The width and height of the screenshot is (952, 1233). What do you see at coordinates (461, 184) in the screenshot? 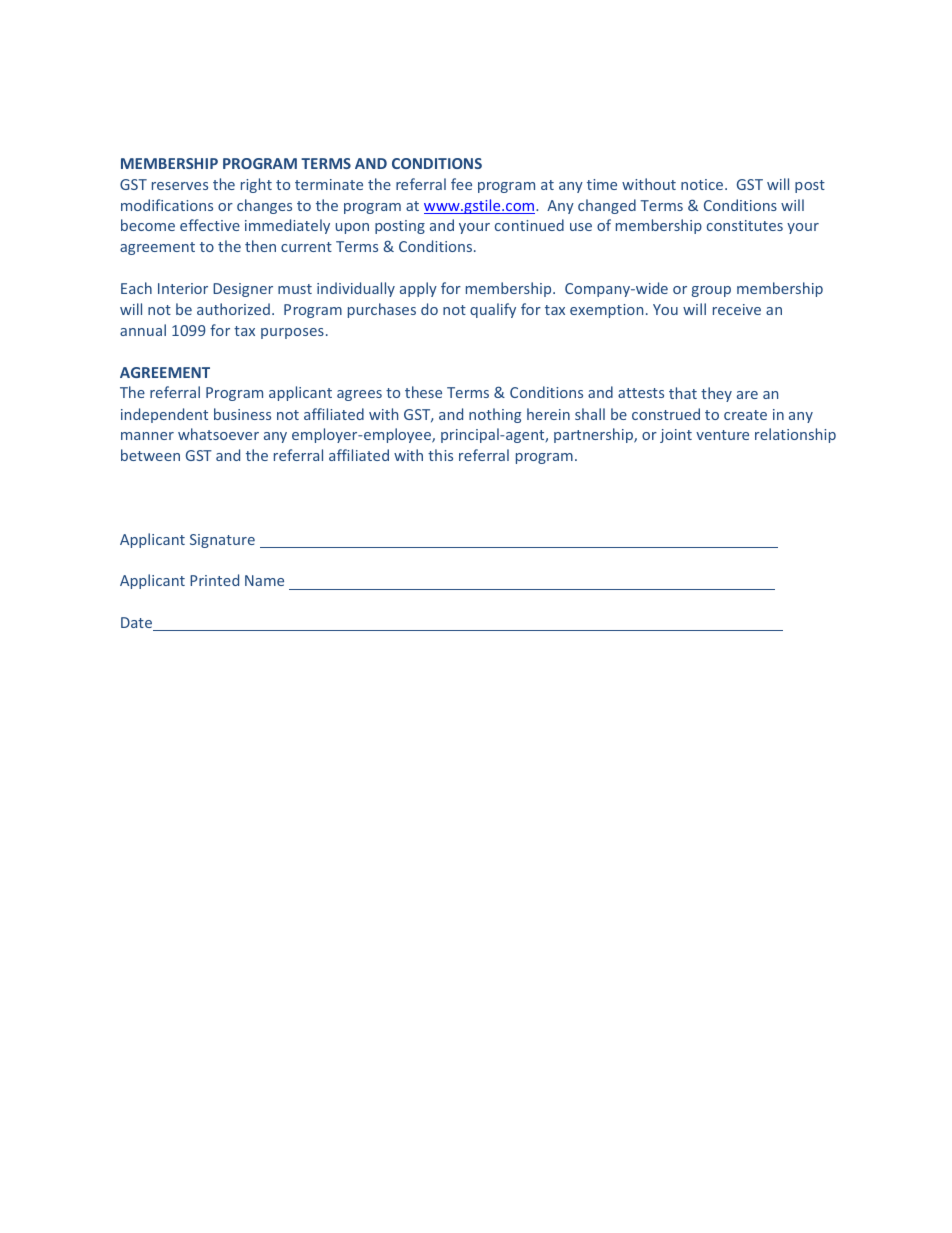
I see `fee` at bounding box center [461, 184].
